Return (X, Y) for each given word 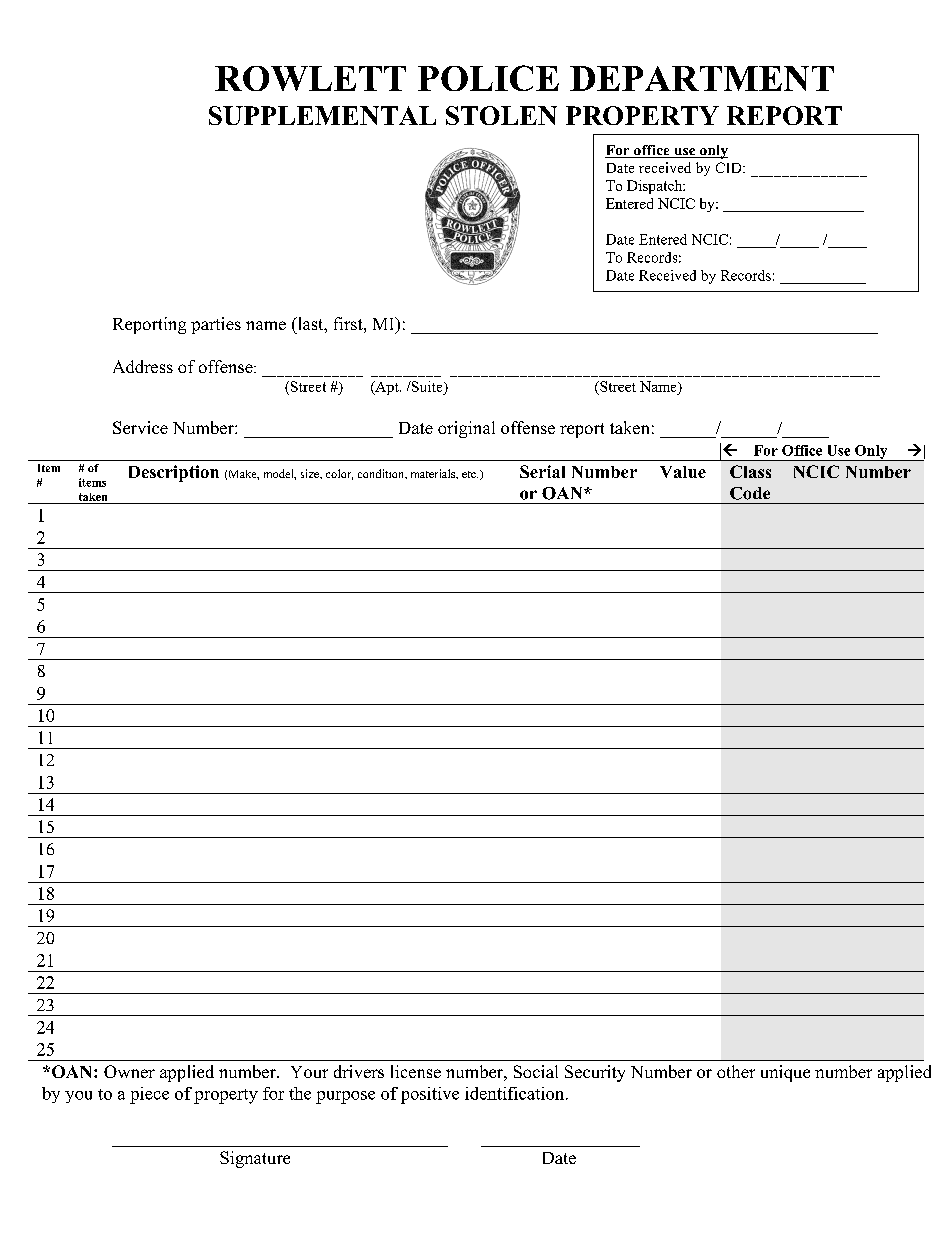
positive (430, 1095)
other (736, 1071)
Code (750, 493)
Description (174, 473)
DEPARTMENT (702, 78)
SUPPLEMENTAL (322, 115)
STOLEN (501, 115)
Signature (255, 1159)
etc (470, 474)
